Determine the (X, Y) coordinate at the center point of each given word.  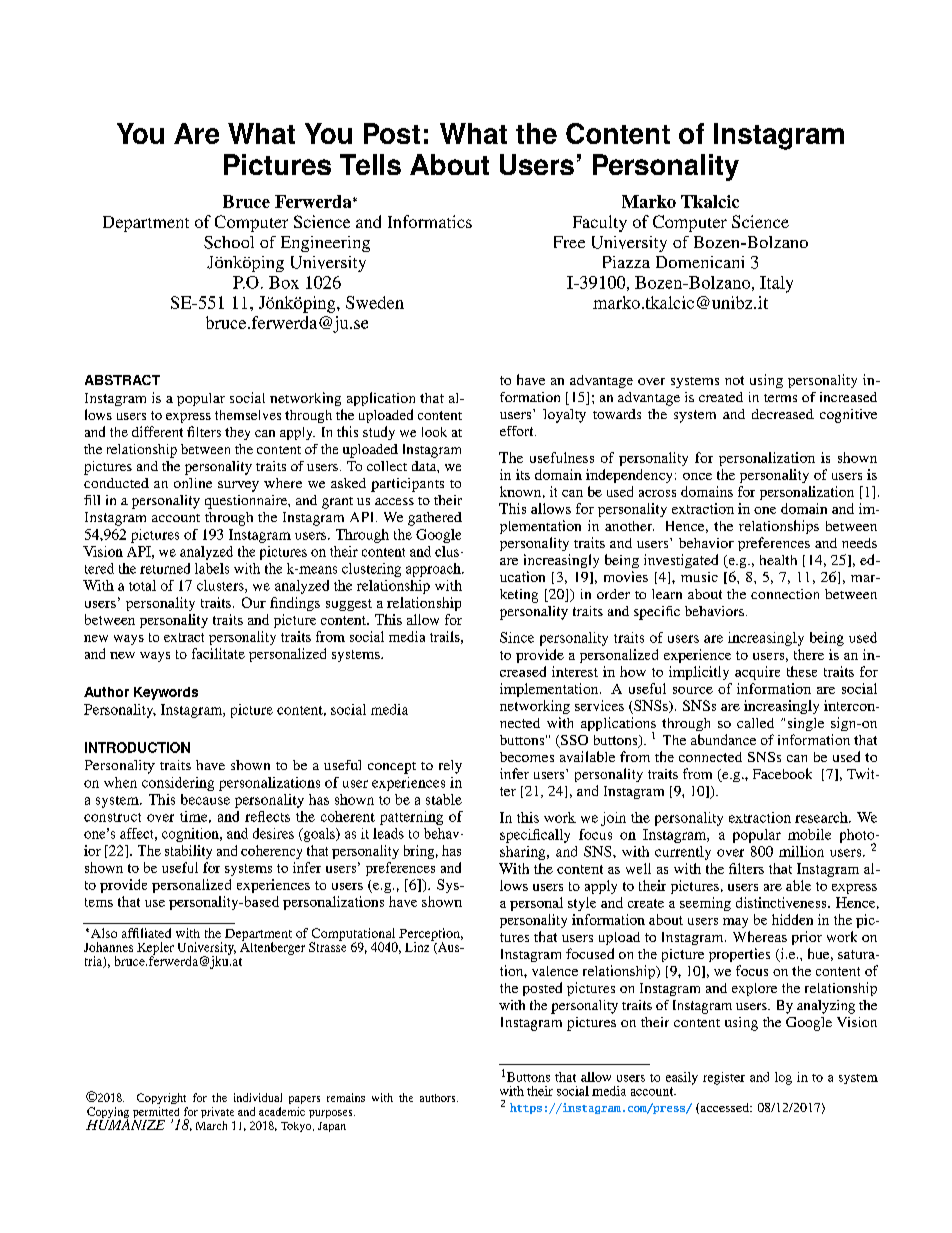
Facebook (782, 773)
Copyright (161, 1098)
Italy (776, 284)
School (229, 242)
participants (407, 485)
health (778, 560)
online (193, 483)
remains (346, 1097)
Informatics (430, 221)
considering (178, 784)
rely (450, 767)
